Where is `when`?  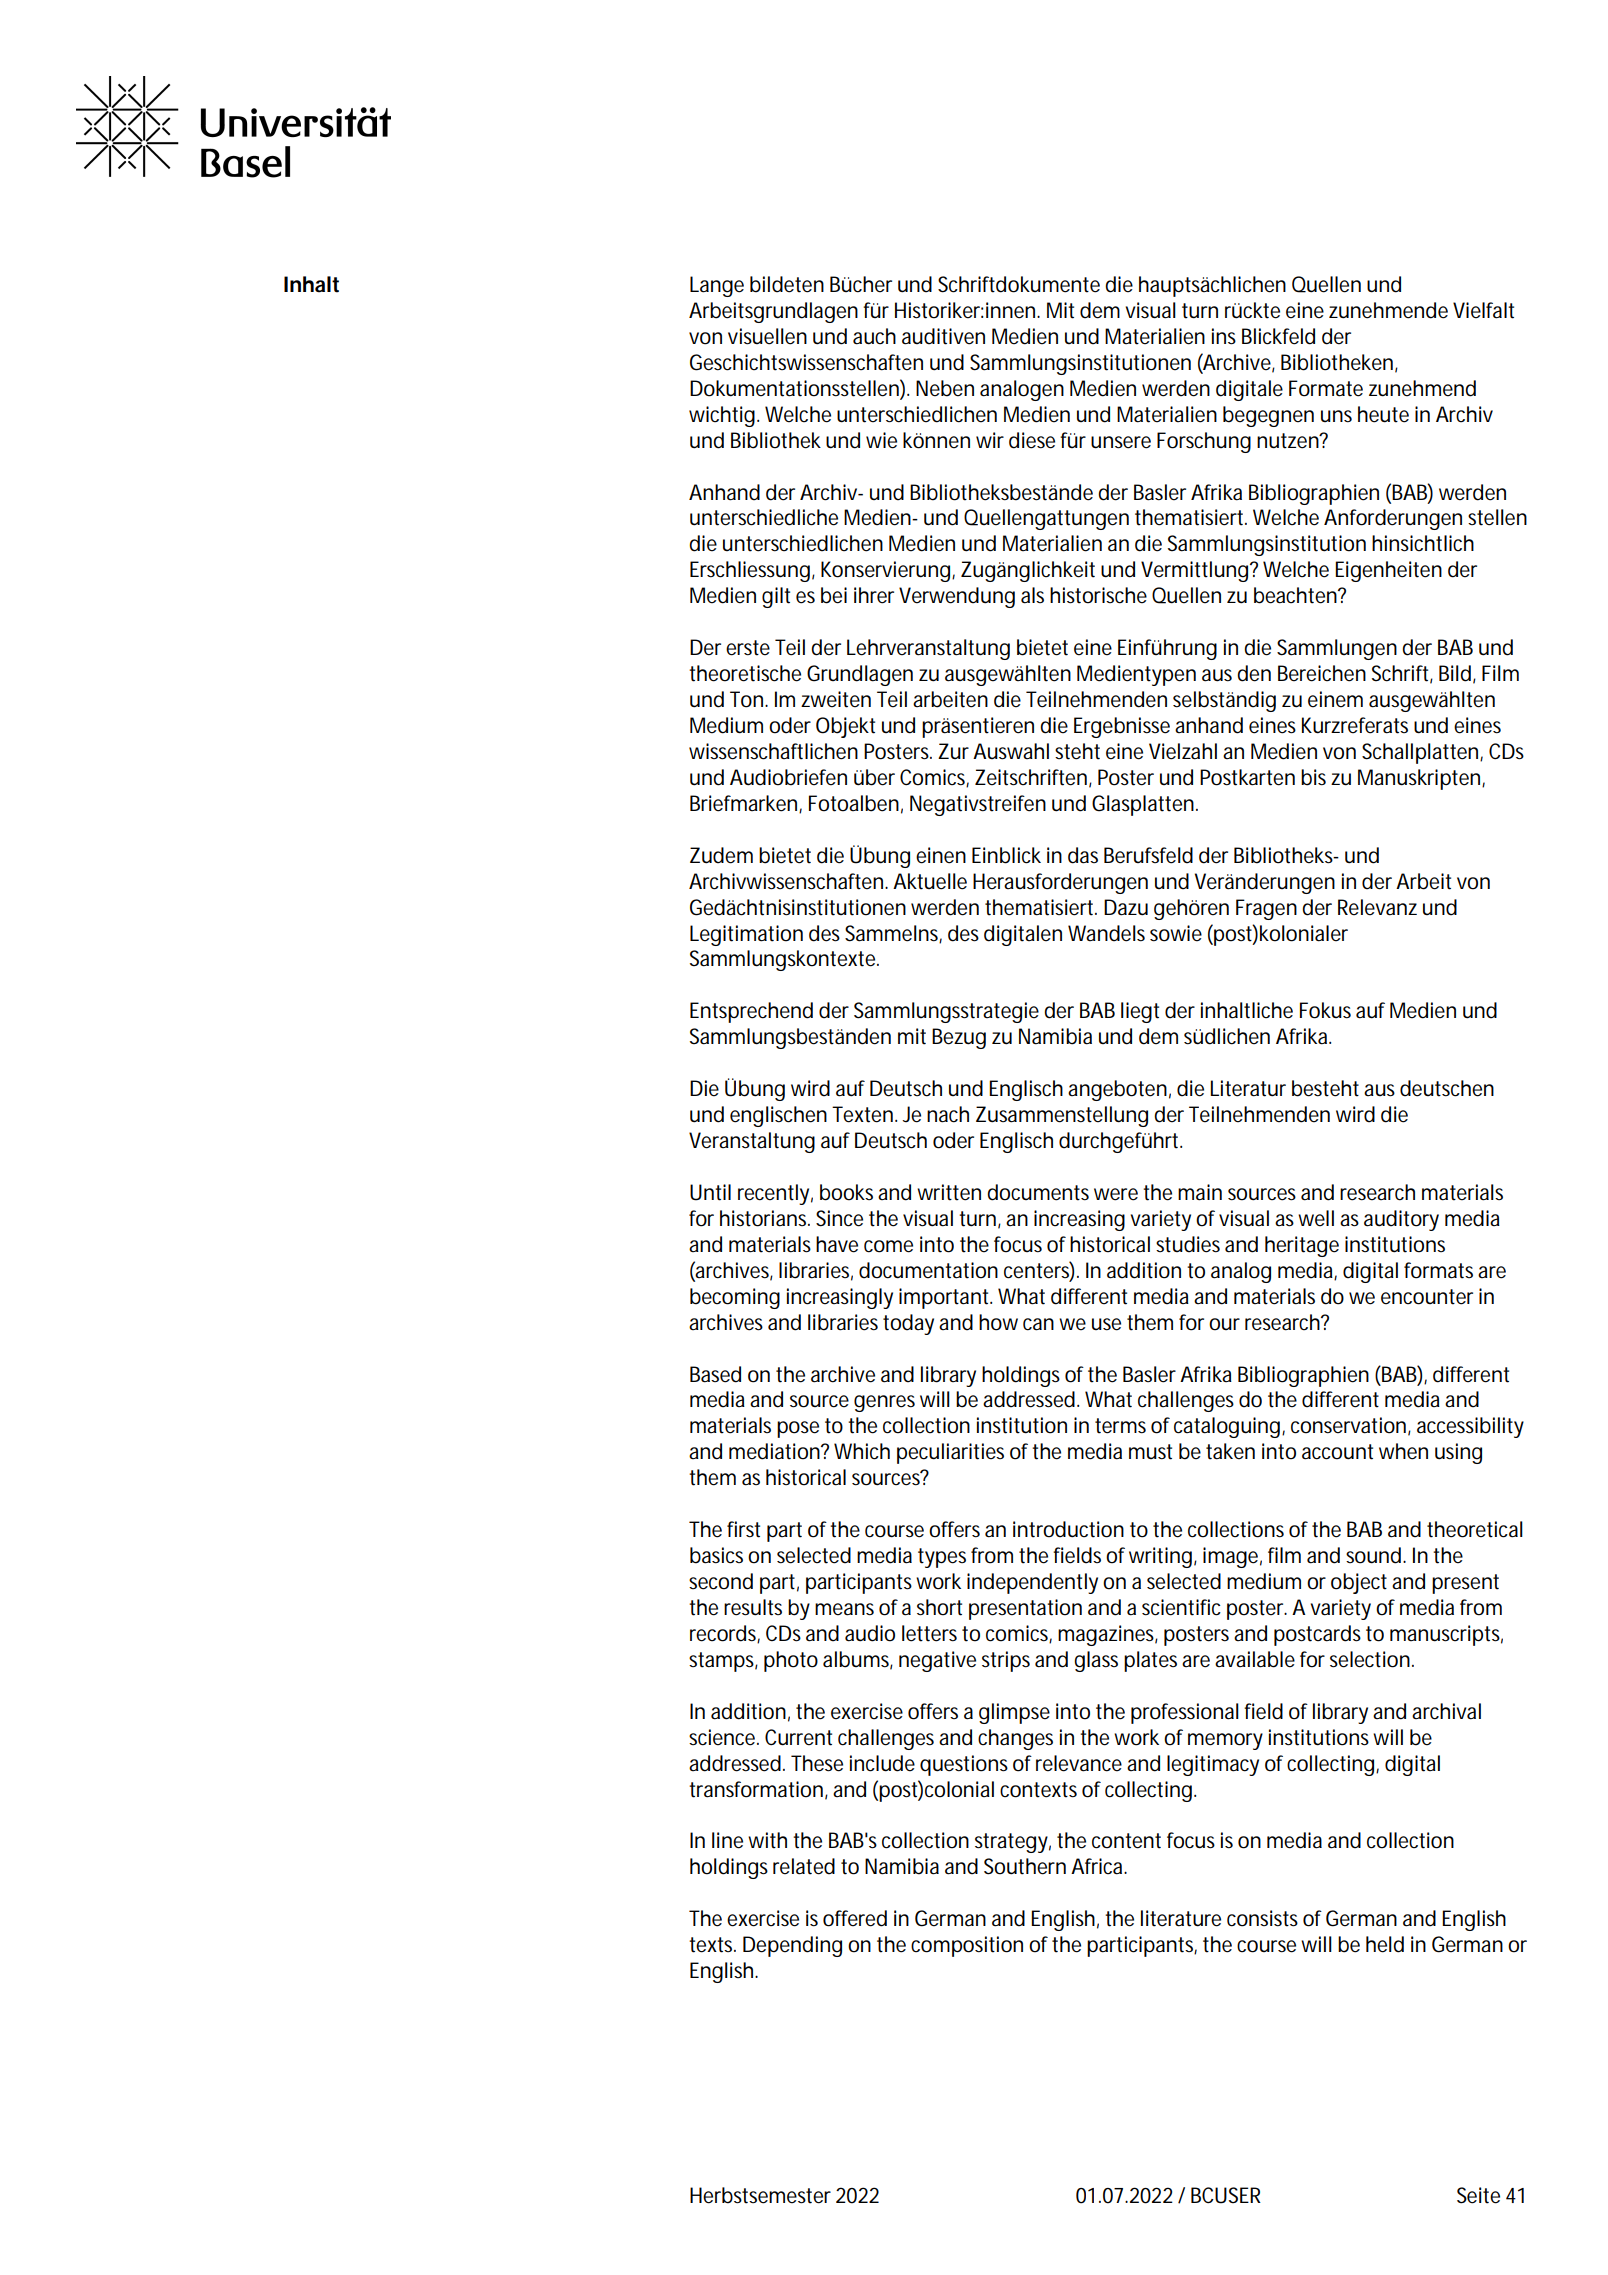 when is located at coordinates (1403, 1451).
